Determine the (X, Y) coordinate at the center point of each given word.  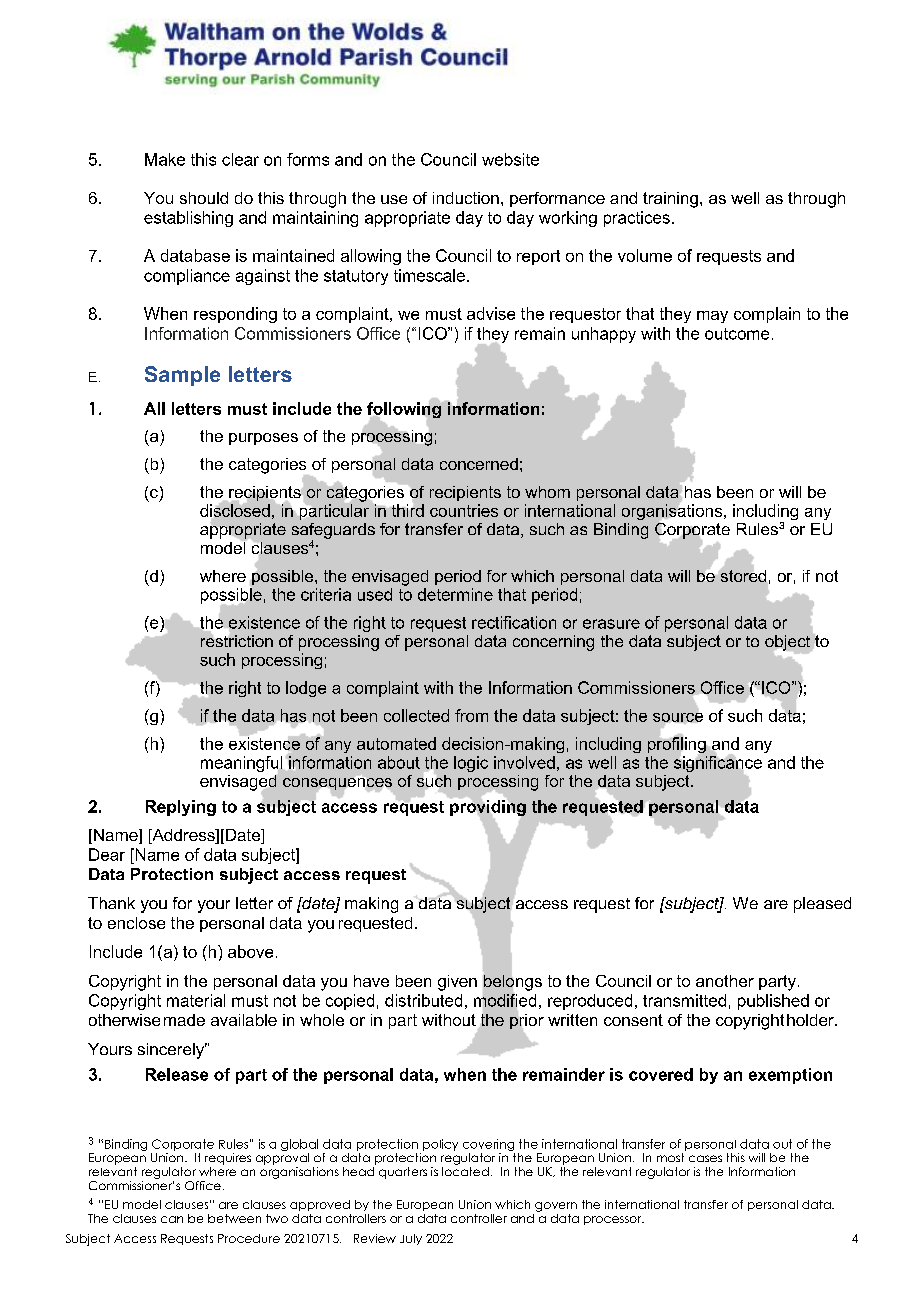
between (234, 1218)
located (465, 1171)
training (670, 200)
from (471, 715)
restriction (237, 639)
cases (705, 1158)
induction (466, 198)
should (204, 198)
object (789, 644)
